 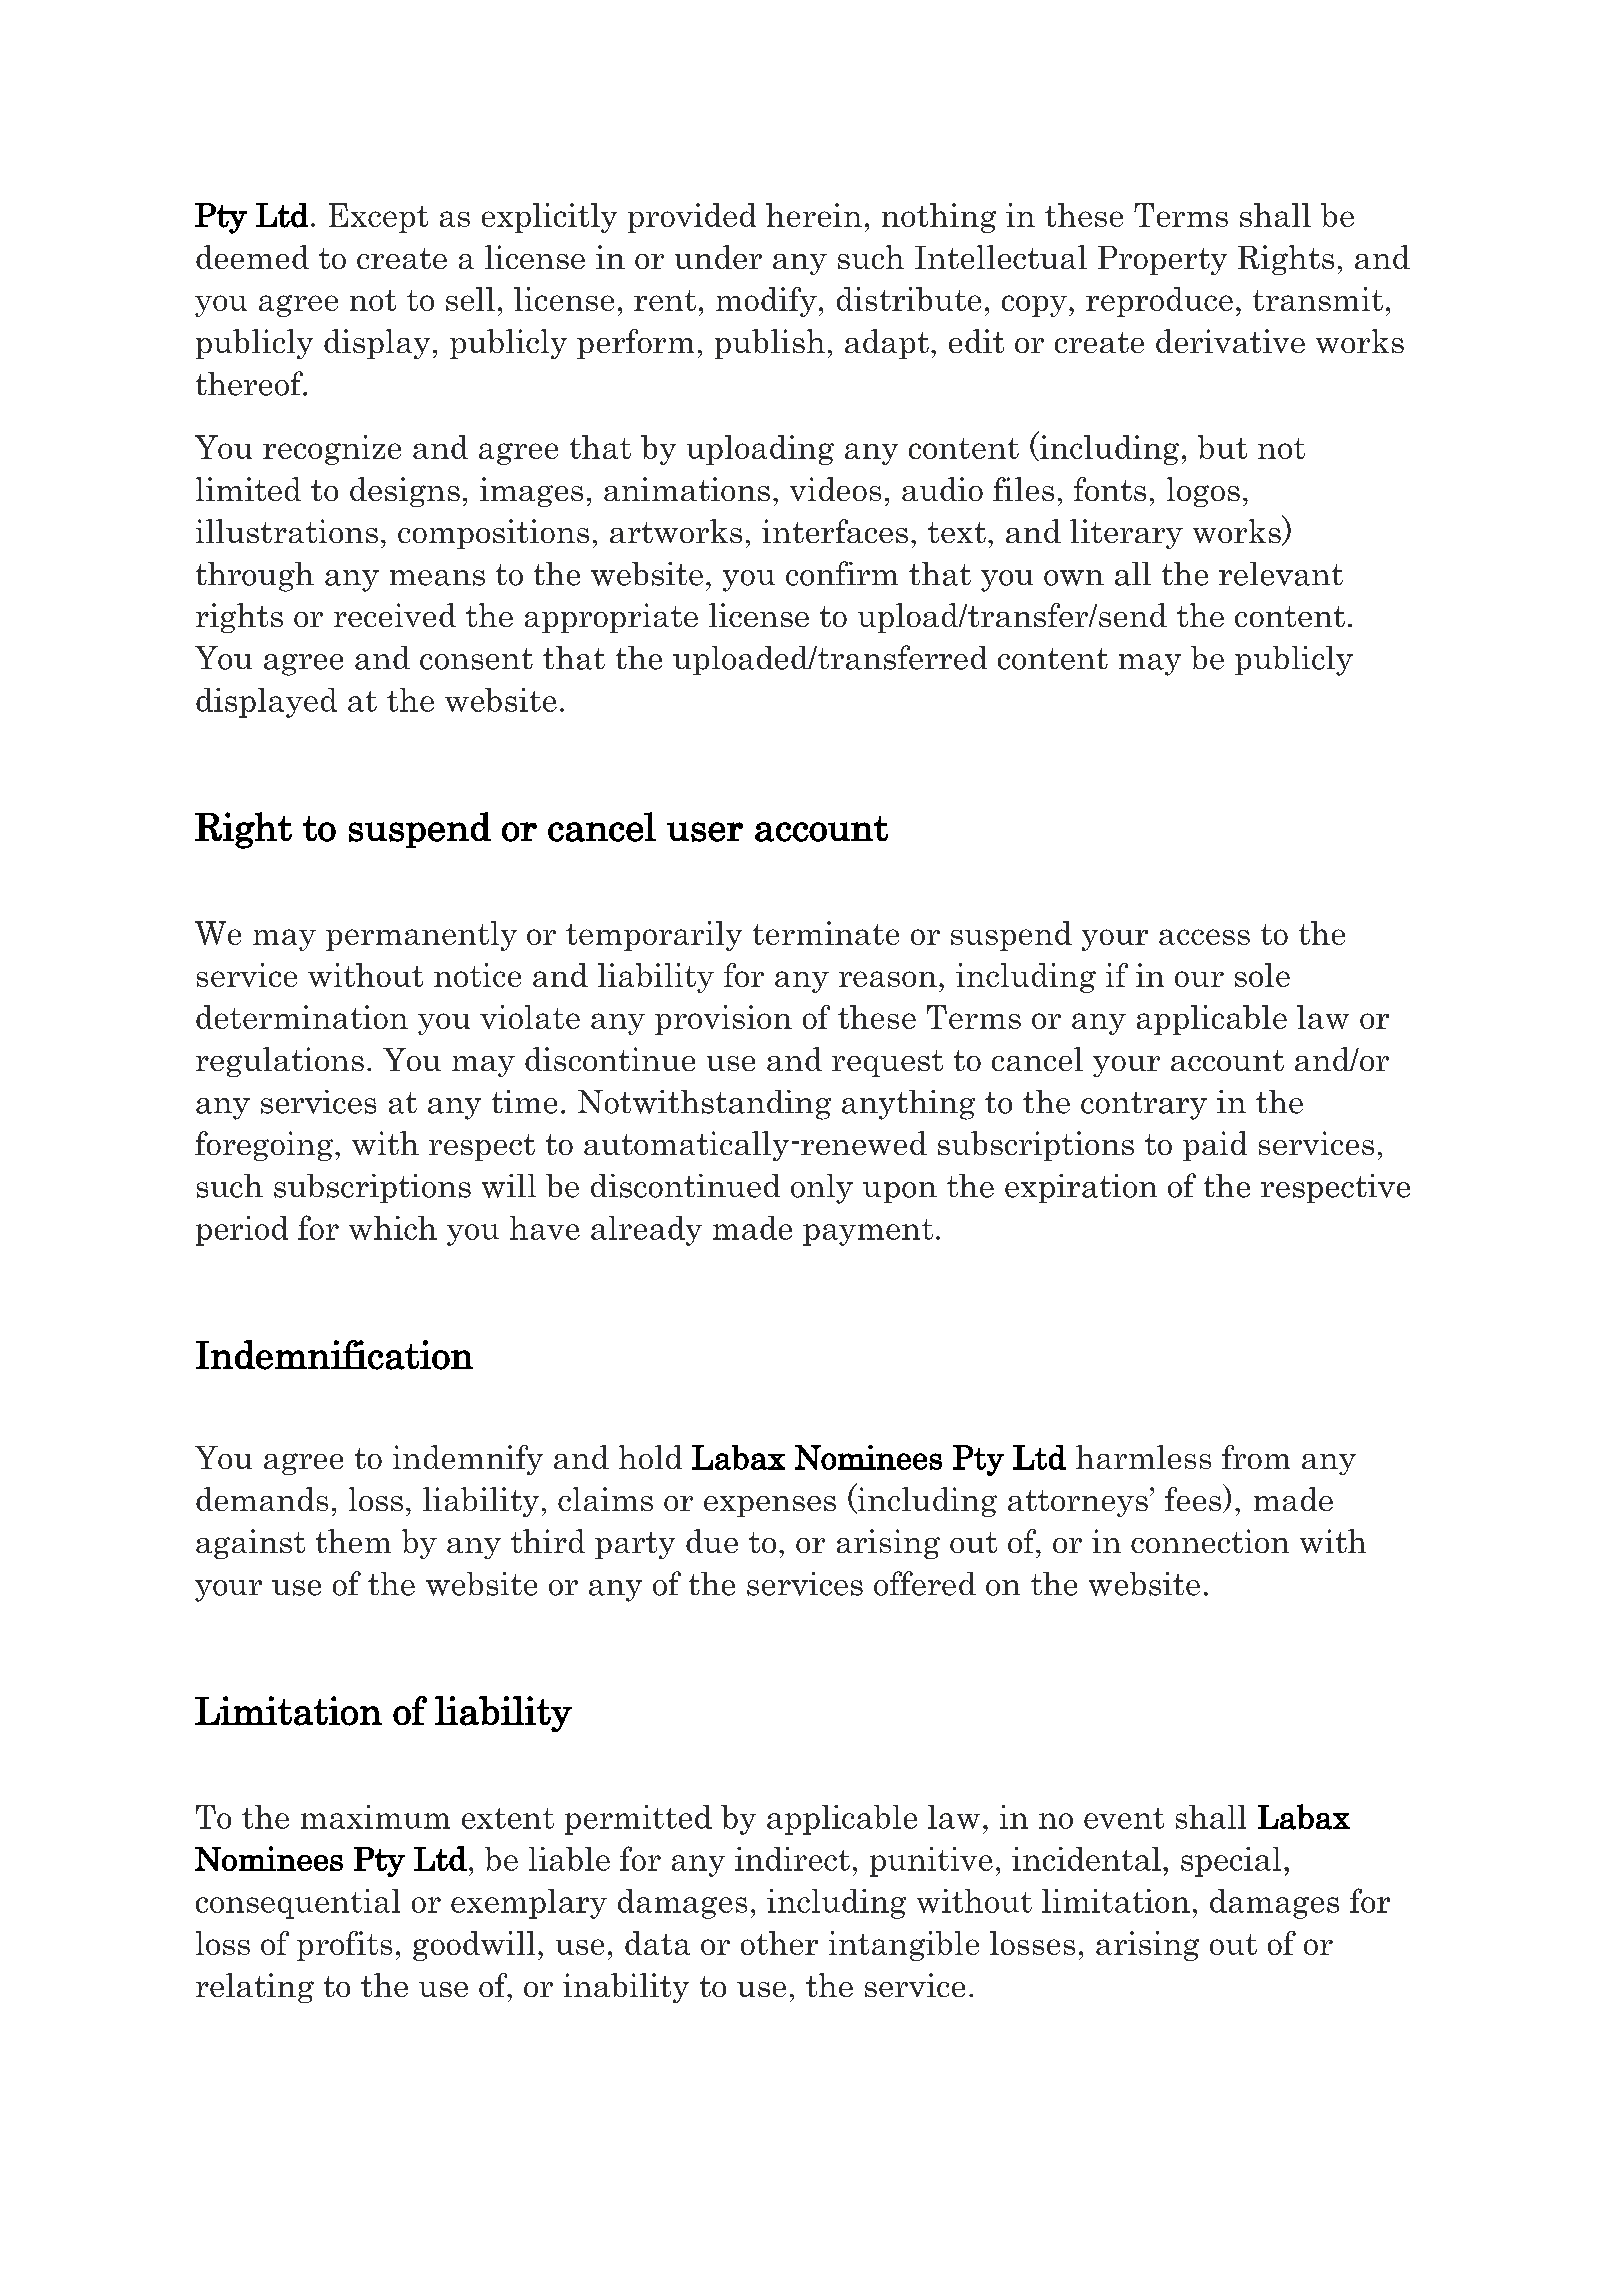 What do you see at coordinates (1144, 1106) in the document?
I see `contrary` at bounding box center [1144, 1106].
